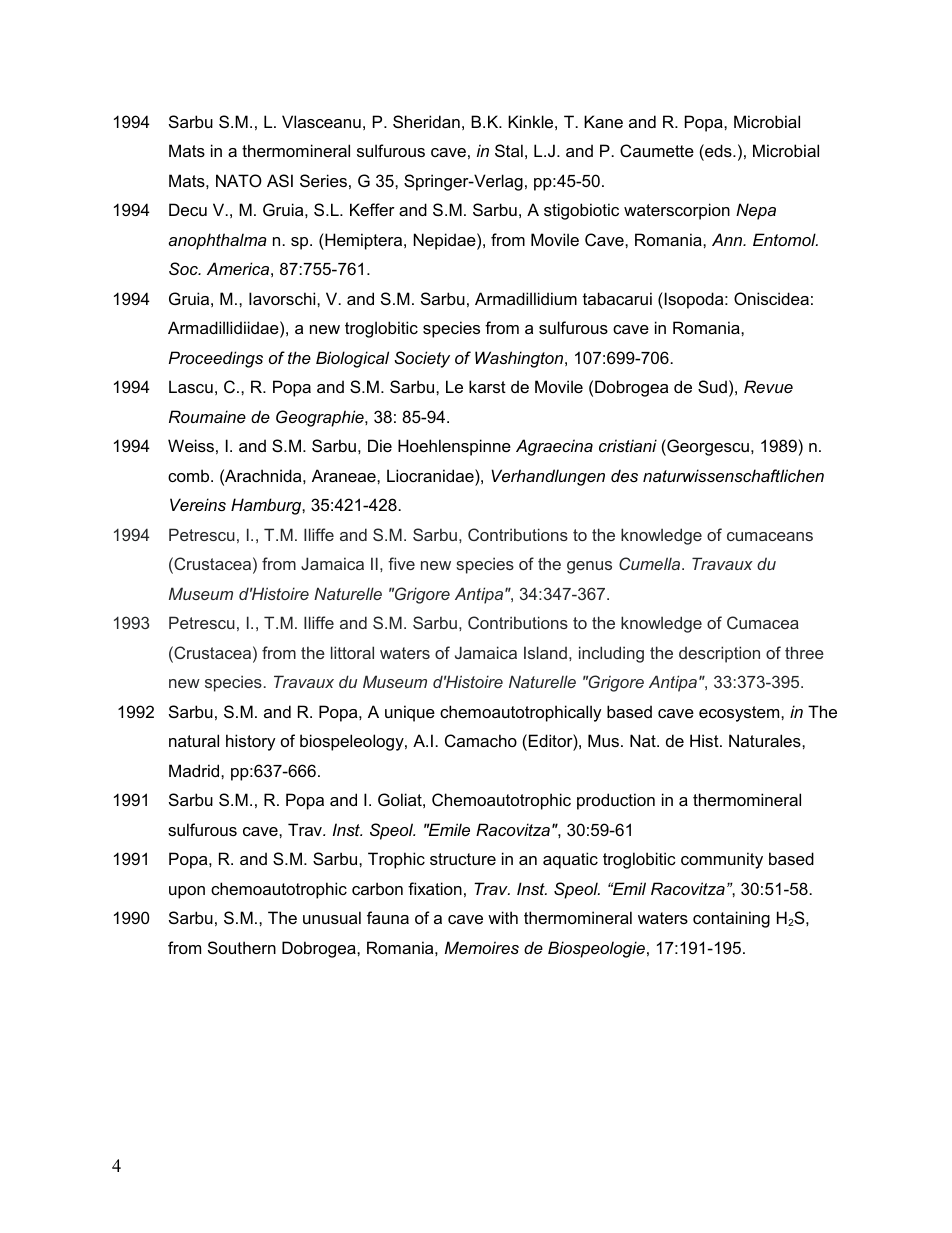 The image size is (952, 1233). Describe the element at coordinates (242, 947) in the page. I see `Southern` at that location.
